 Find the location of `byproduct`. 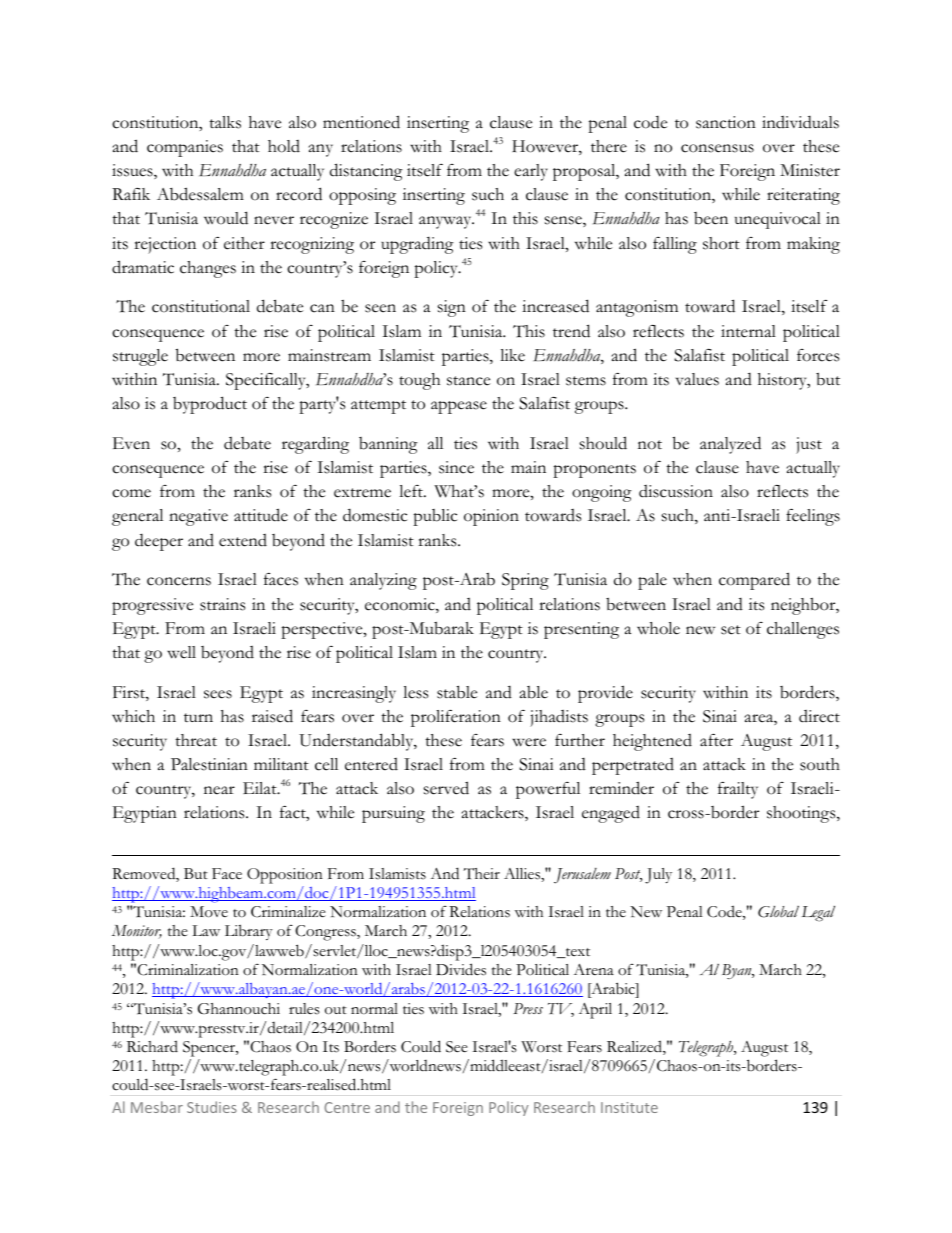

byproduct is located at coordinates (210, 405).
